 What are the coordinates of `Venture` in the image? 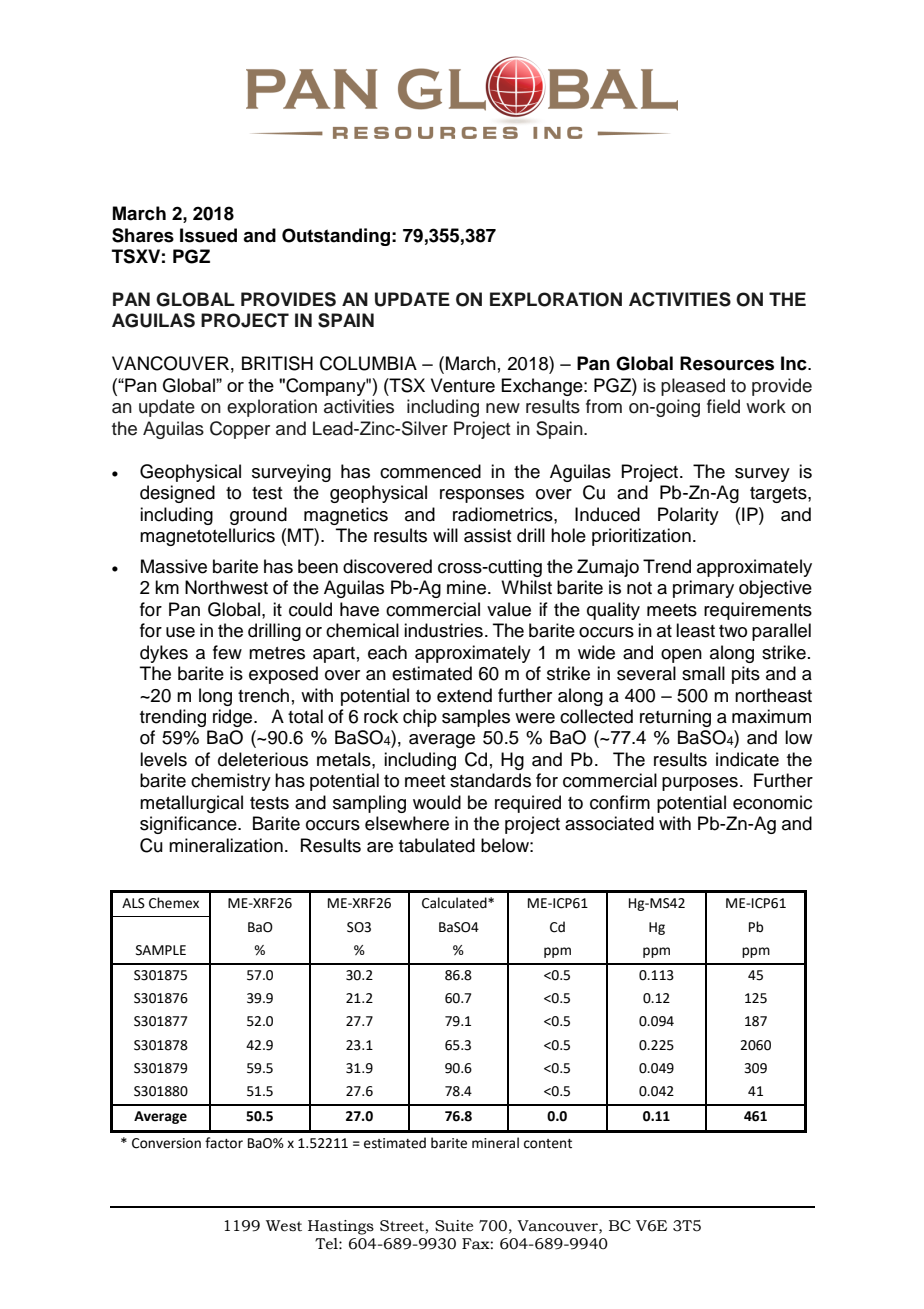 It's located at (463, 385).
